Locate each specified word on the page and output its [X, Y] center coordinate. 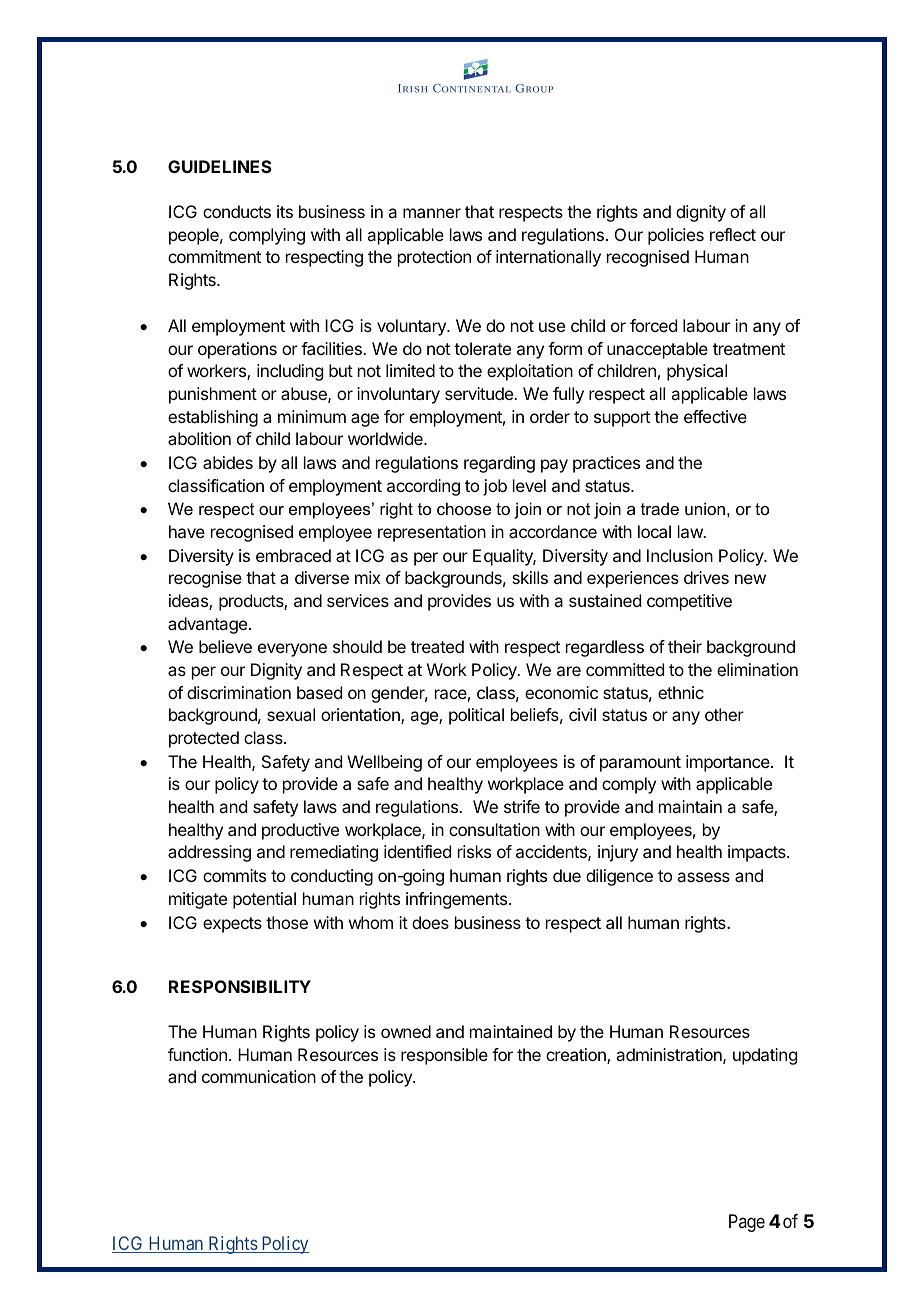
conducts [237, 211]
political [476, 716]
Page [747, 1223]
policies [676, 236]
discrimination [239, 692]
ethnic [681, 692]
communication [259, 1076]
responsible [444, 1056]
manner [432, 213]
